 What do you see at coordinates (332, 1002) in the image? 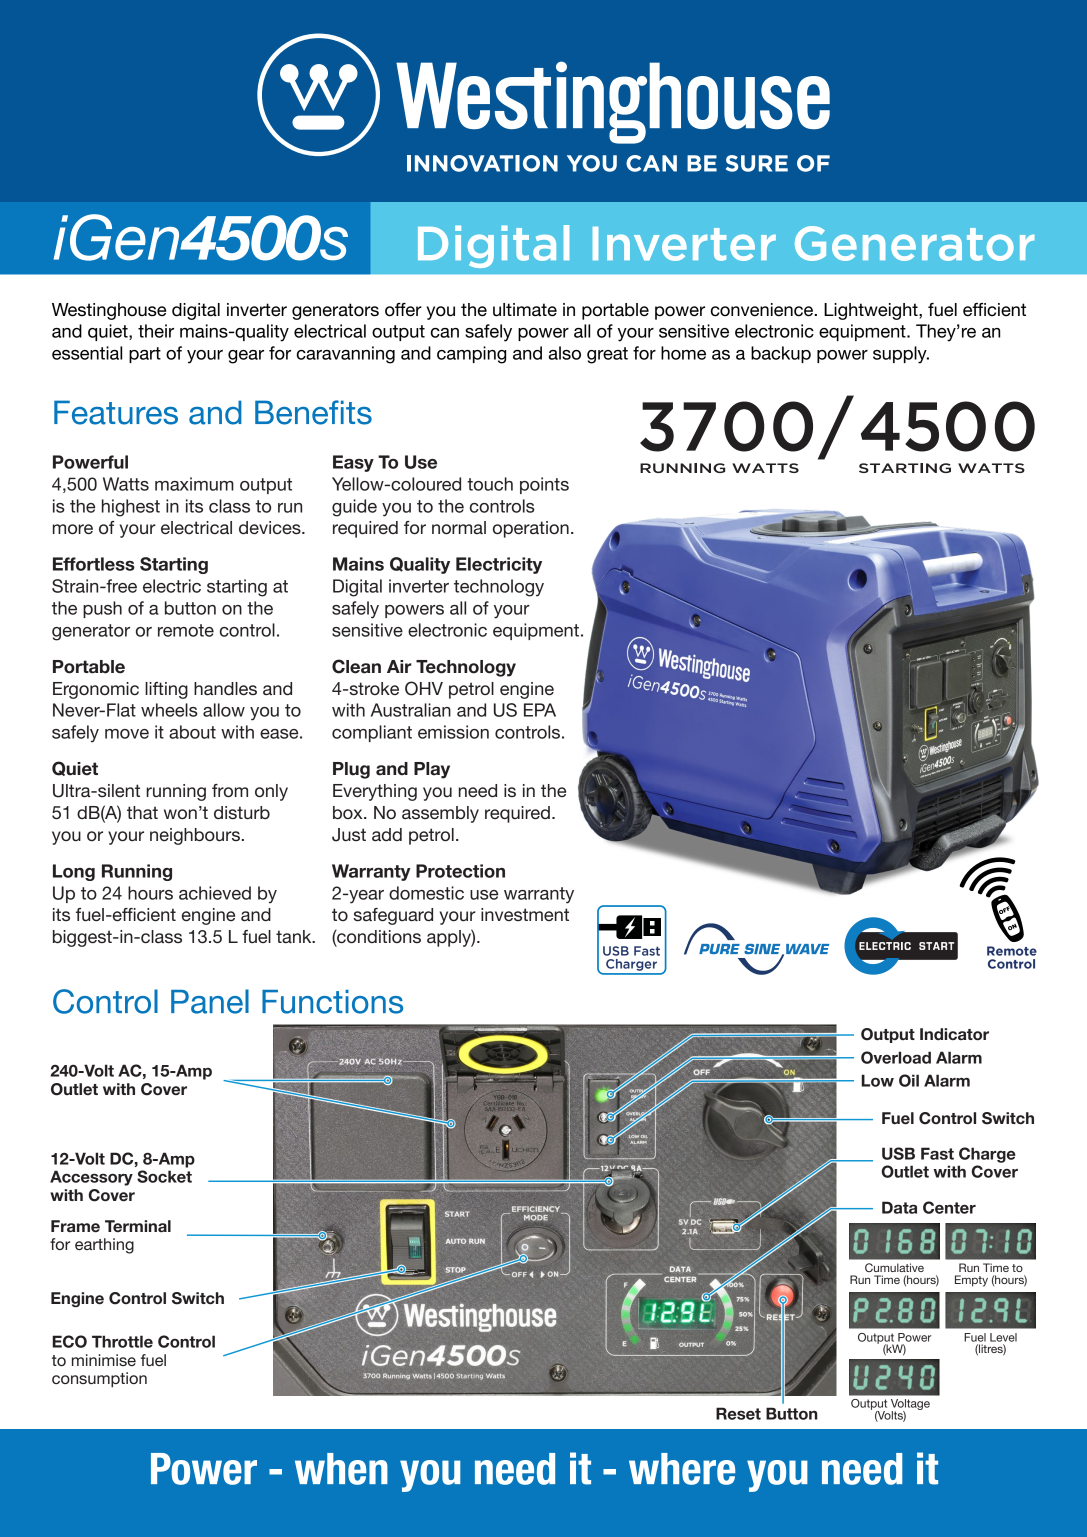
I see `Functions` at bounding box center [332, 1002].
